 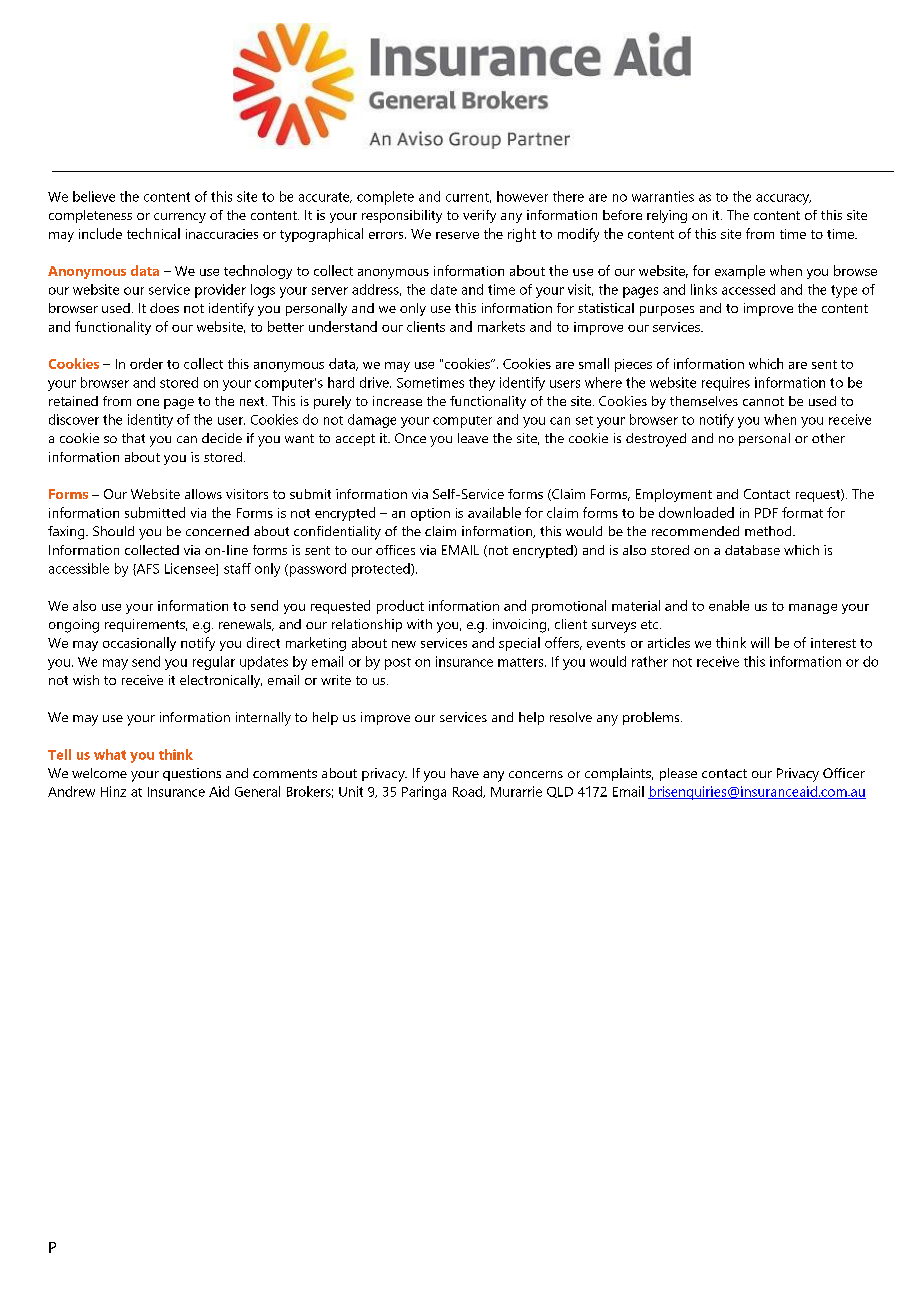 What do you see at coordinates (748, 289) in the screenshot?
I see `accessed` at bounding box center [748, 289].
